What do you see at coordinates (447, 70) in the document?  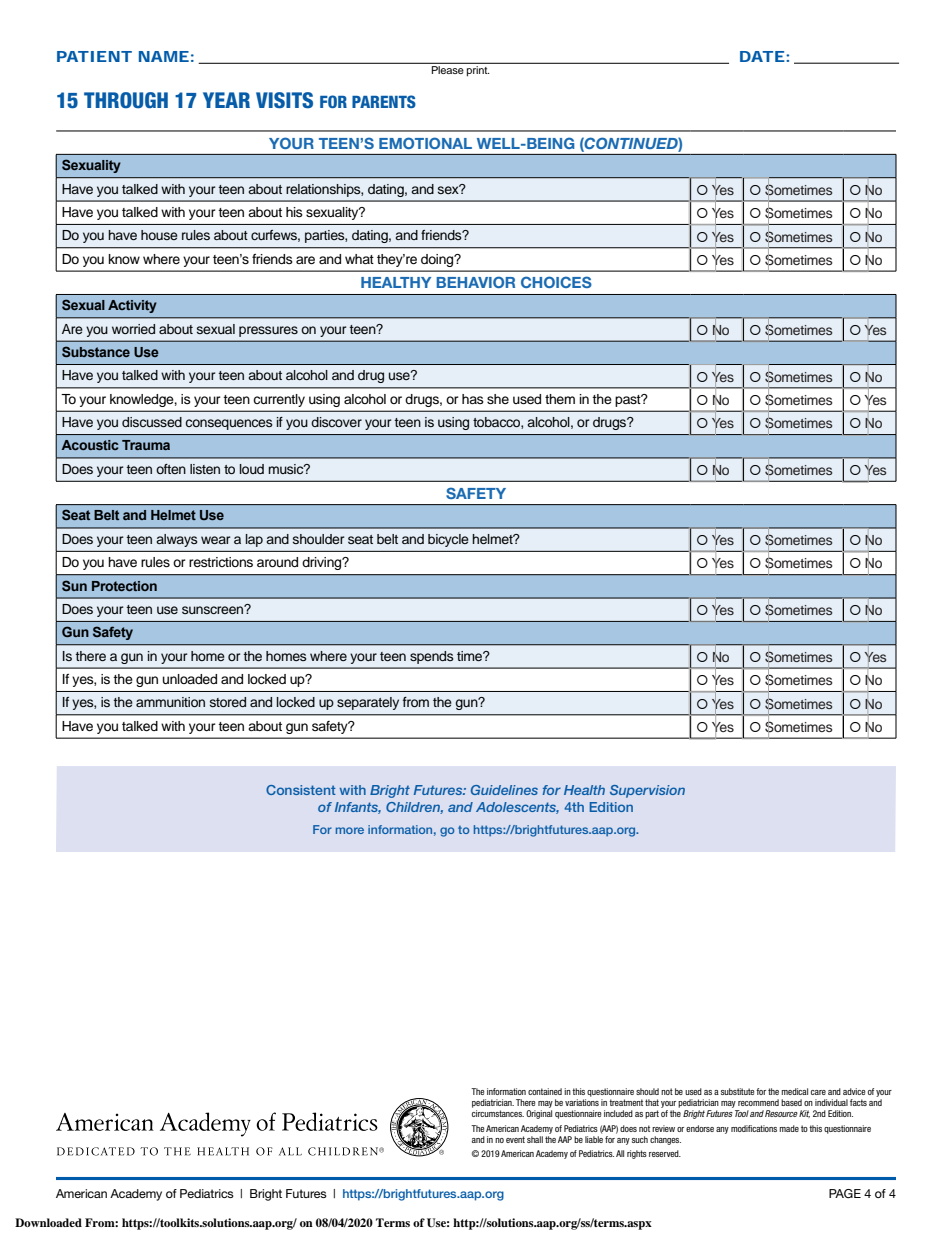 I see `Please` at bounding box center [447, 70].
